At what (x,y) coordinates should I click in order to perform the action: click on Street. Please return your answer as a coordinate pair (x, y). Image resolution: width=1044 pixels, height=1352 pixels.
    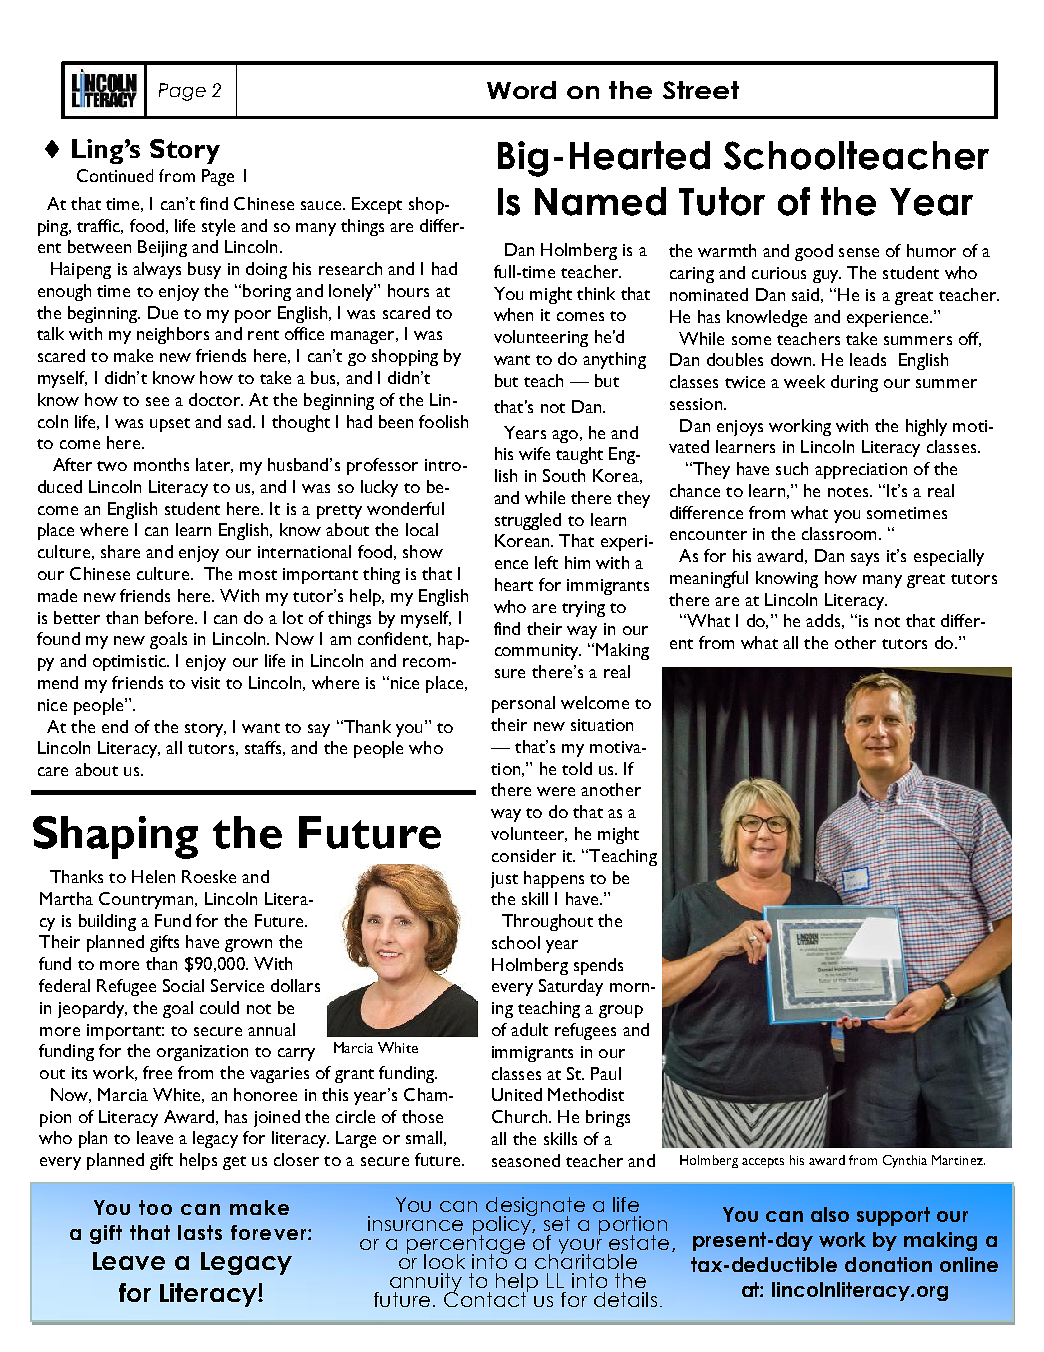
    Looking at the image, I should click on (701, 90).
